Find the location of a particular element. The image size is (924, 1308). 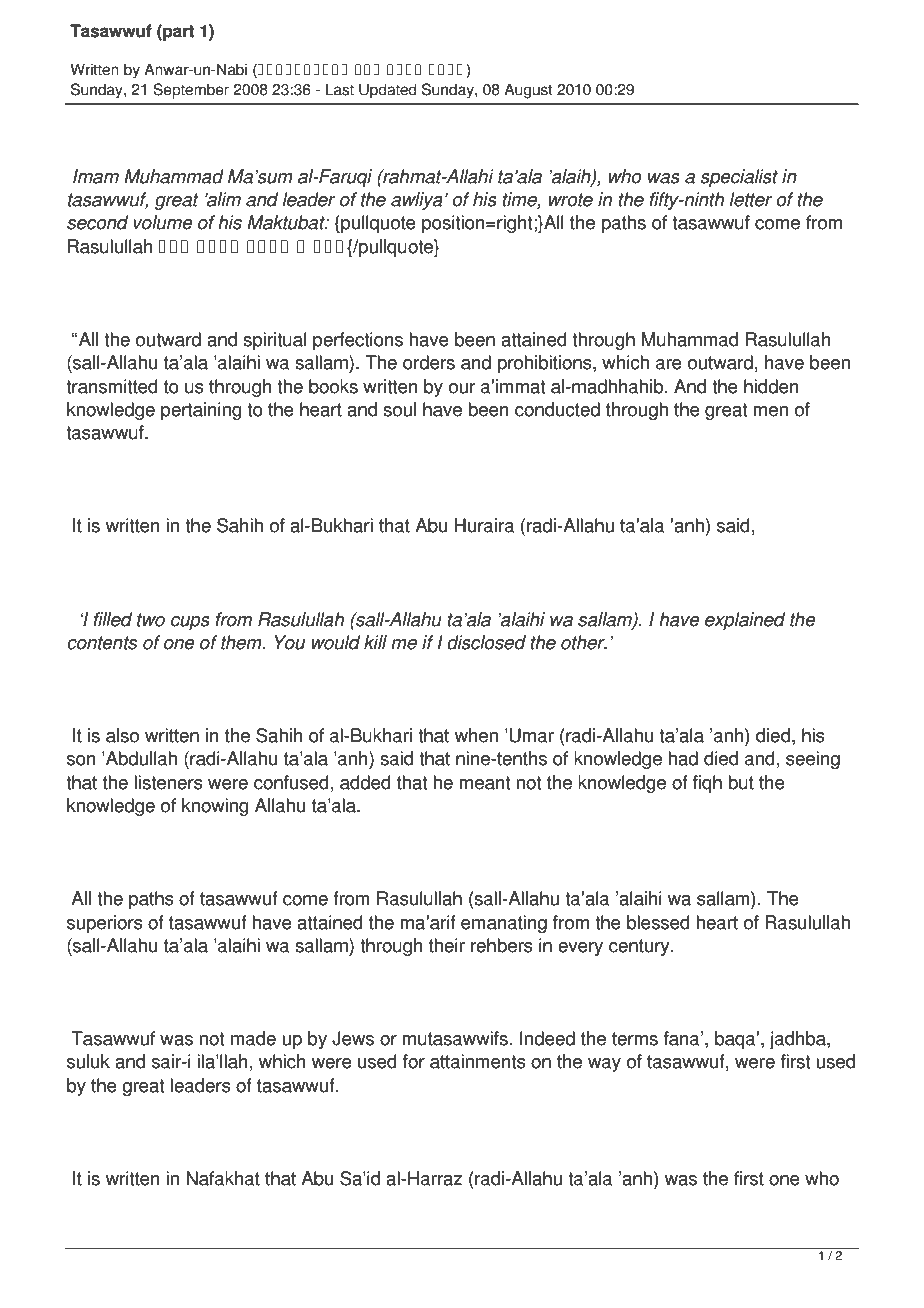

Updated is located at coordinates (387, 91).
